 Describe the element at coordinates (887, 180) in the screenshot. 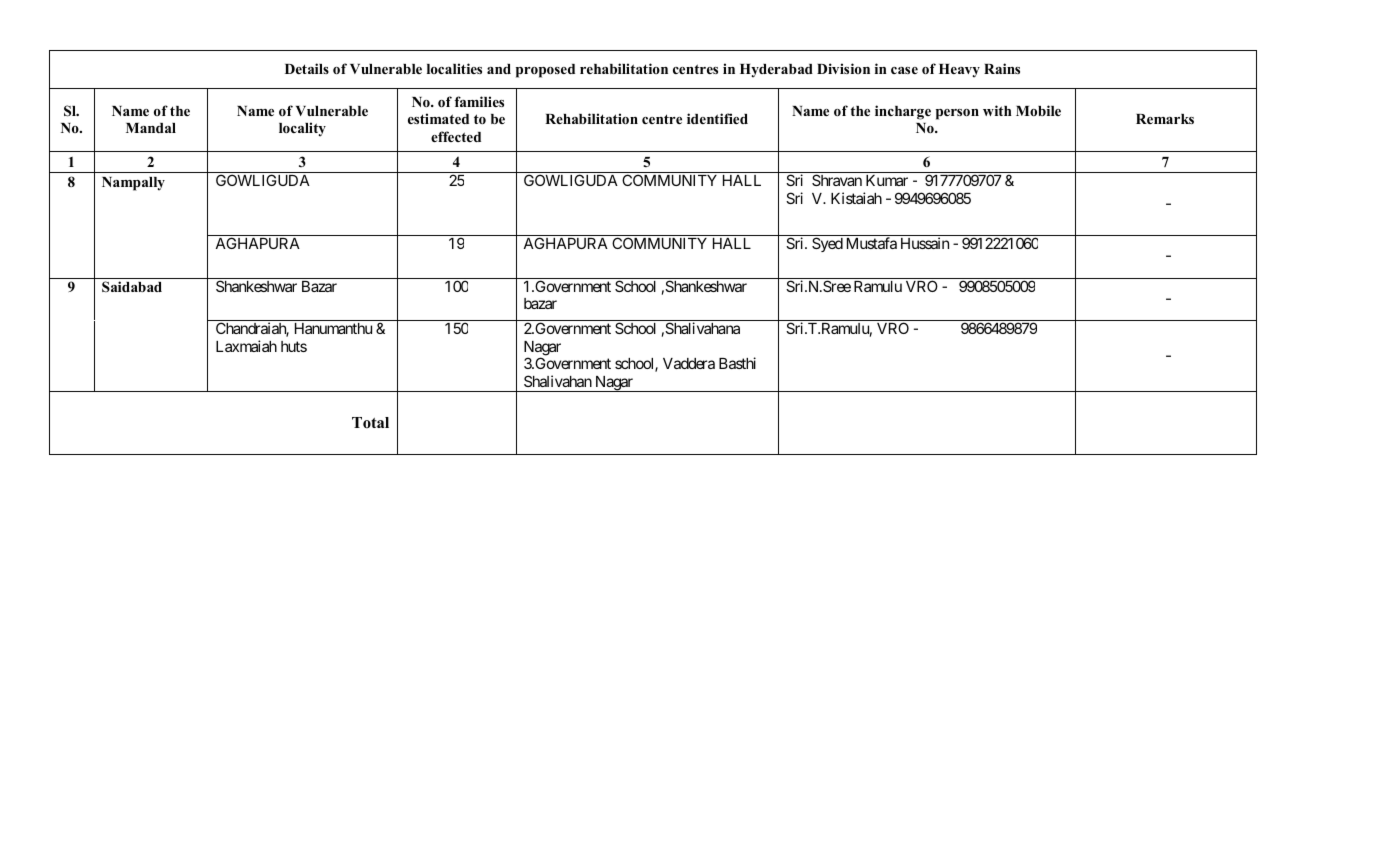

I see `Kumar` at that location.
